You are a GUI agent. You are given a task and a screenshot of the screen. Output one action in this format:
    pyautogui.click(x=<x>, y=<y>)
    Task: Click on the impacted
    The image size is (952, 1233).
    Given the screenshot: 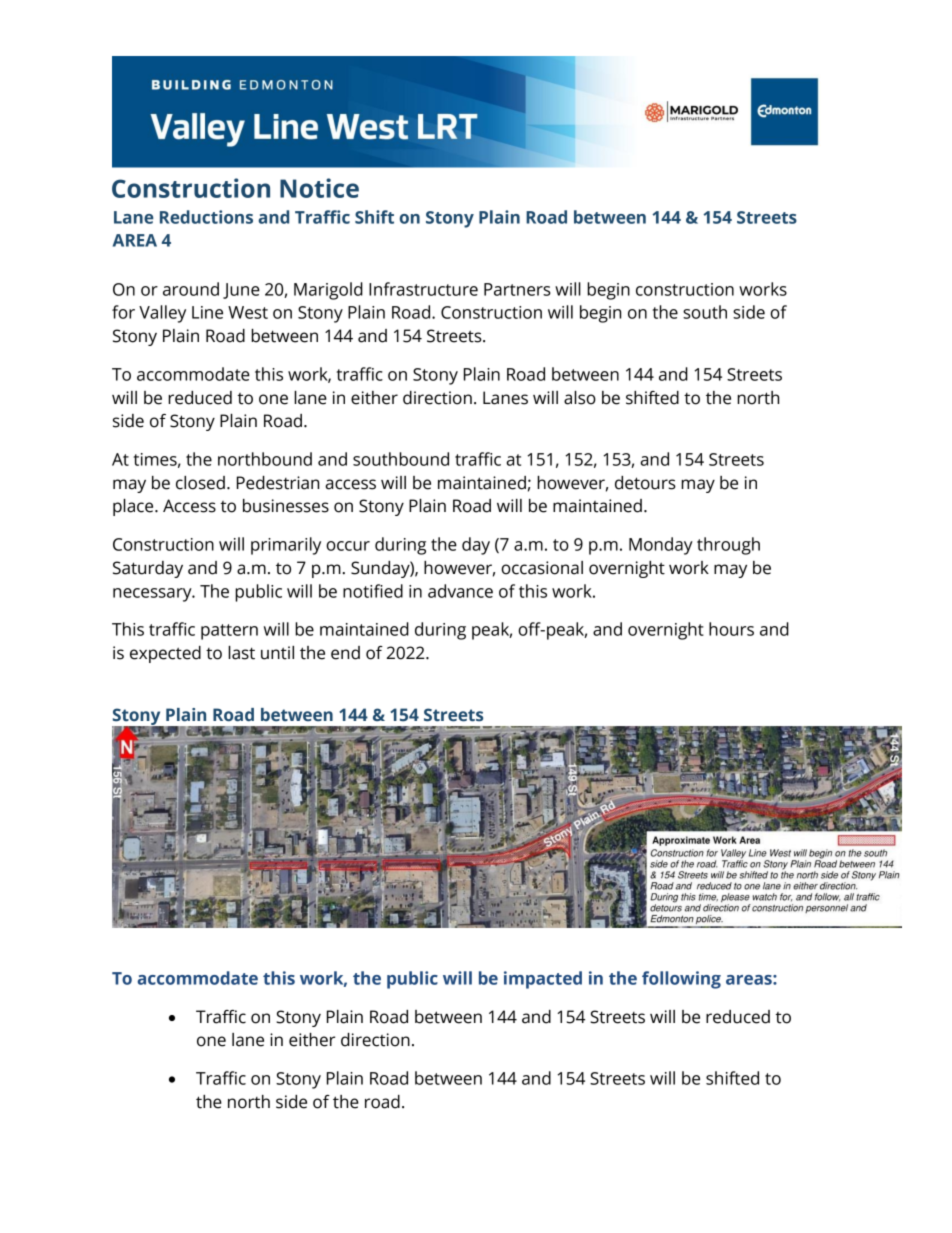 What is the action you would take?
    pyautogui.click(x=543, y=980)
